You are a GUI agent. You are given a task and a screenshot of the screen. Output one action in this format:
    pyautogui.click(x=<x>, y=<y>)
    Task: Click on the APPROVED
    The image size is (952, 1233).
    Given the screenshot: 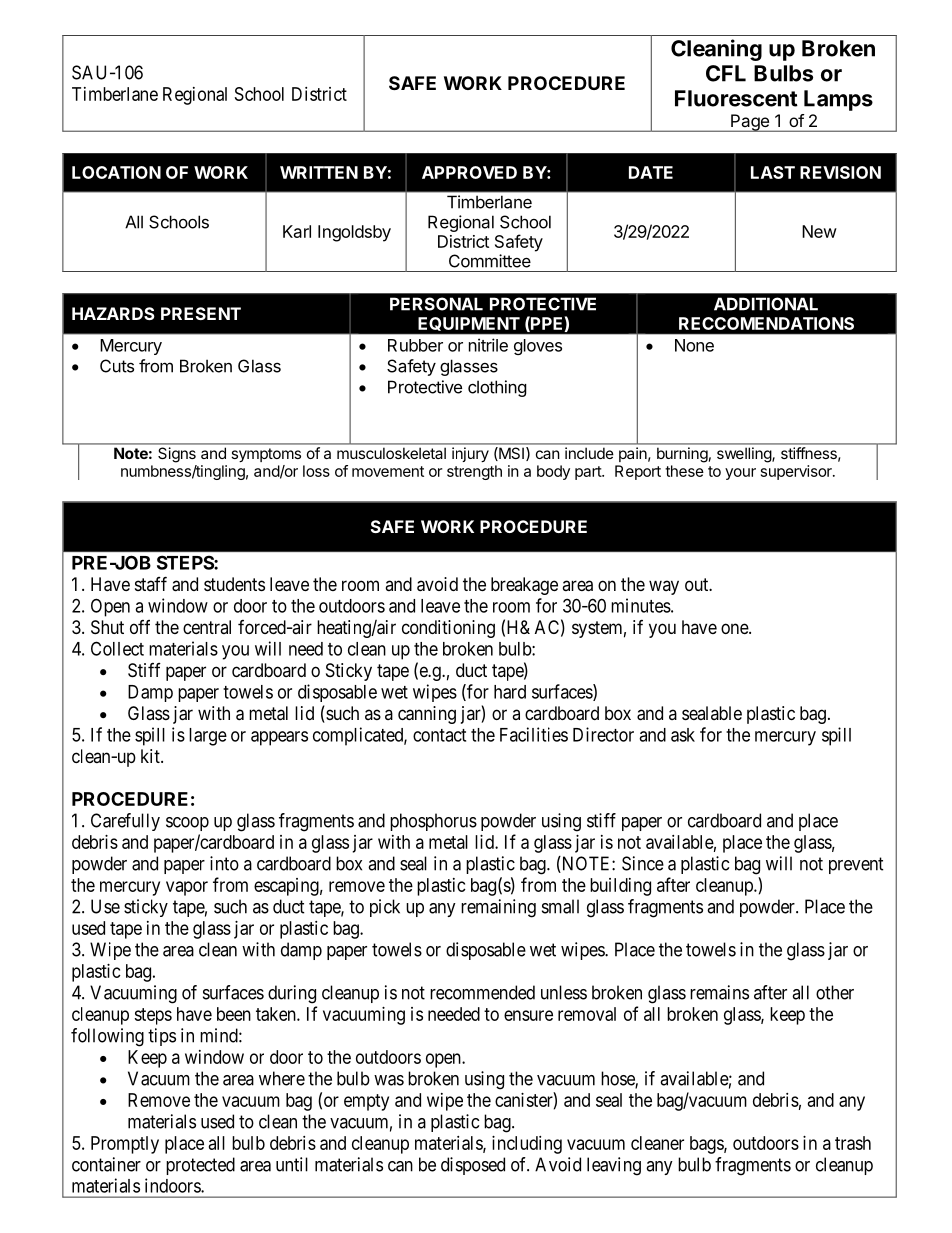 What is the action you would take?
    pyautogui.click(x=469, y=172)
